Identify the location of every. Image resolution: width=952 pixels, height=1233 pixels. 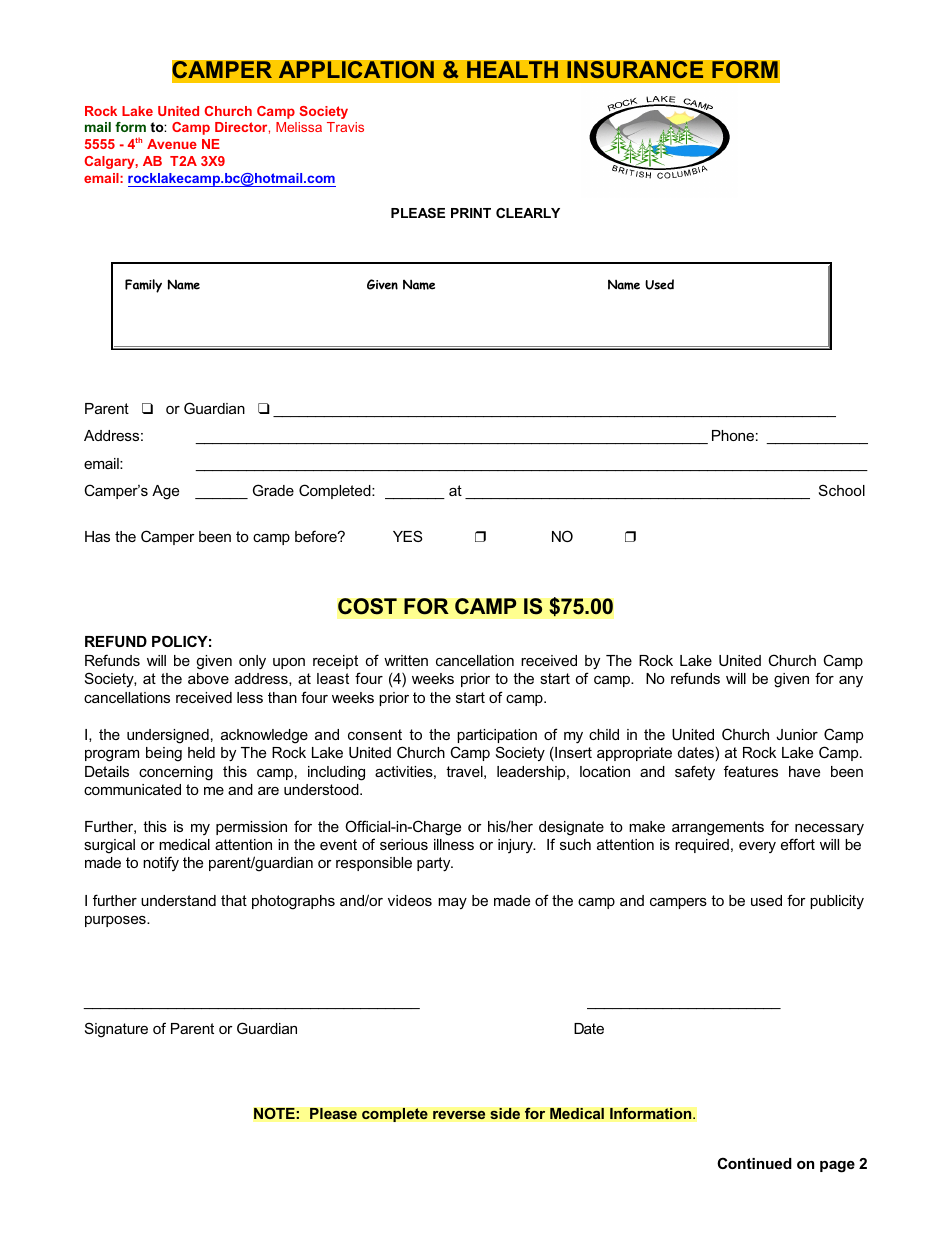
(757, 847).
